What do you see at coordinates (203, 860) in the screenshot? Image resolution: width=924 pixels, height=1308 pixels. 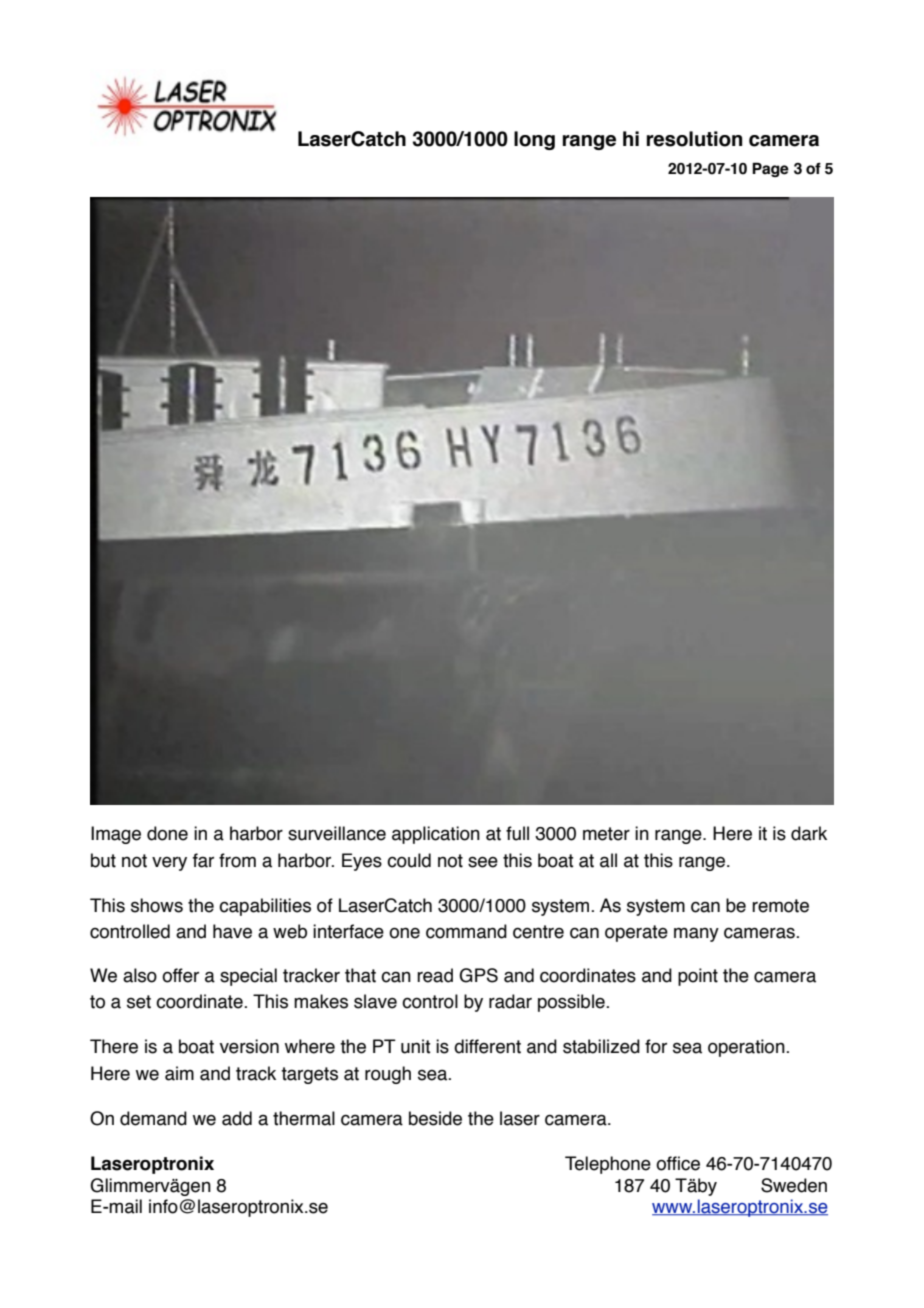 I see `far` at bounding box center [203, 860].
